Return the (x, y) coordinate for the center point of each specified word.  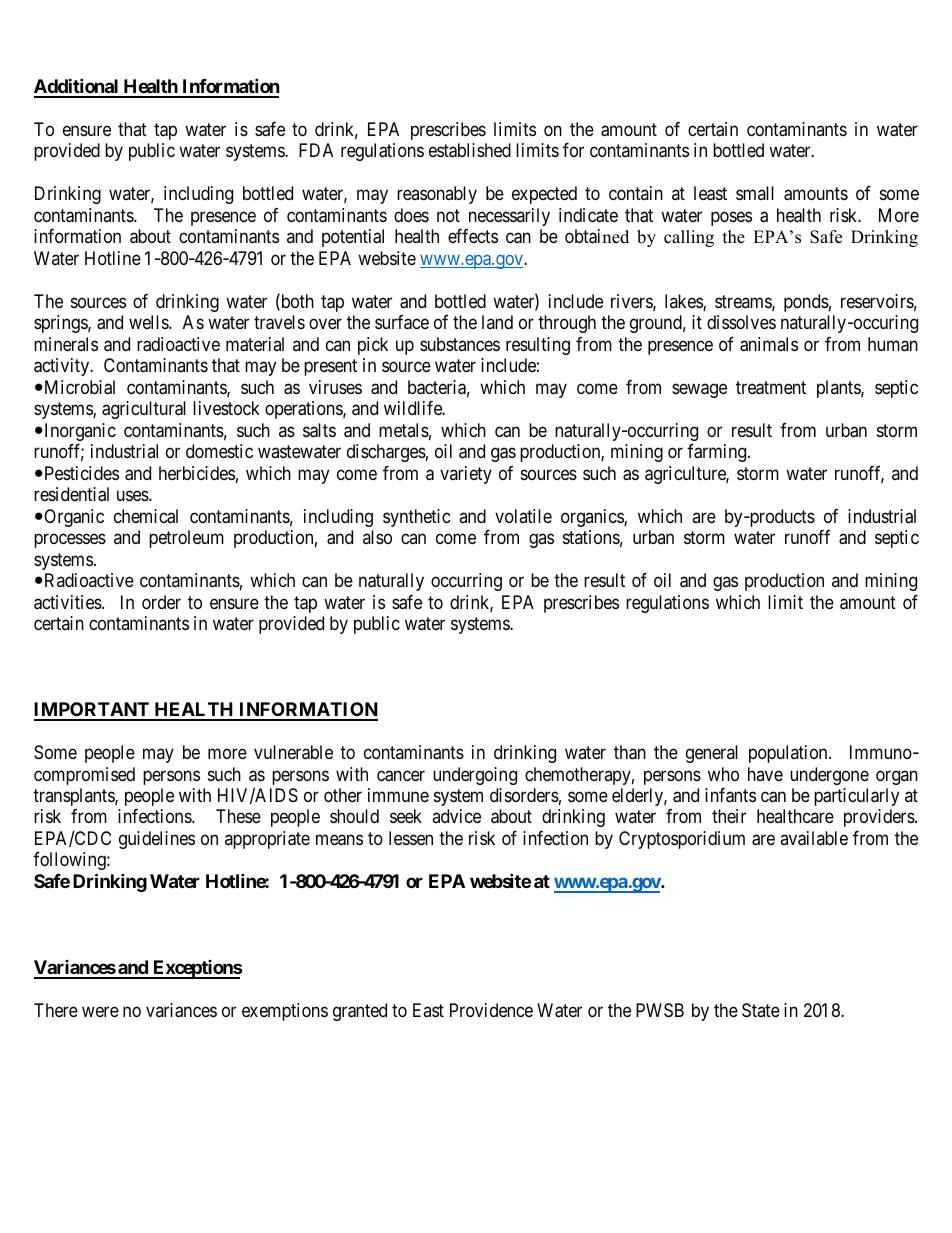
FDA (316, 150)
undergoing (475, 776)
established (470, 150)
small (755, 193)
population (789, 754)
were (100, 1011)
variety (466, 475)
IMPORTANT (93, 711)
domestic (219, 451)
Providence (491, 1010)
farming (718, 453)
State (761, 1010)
